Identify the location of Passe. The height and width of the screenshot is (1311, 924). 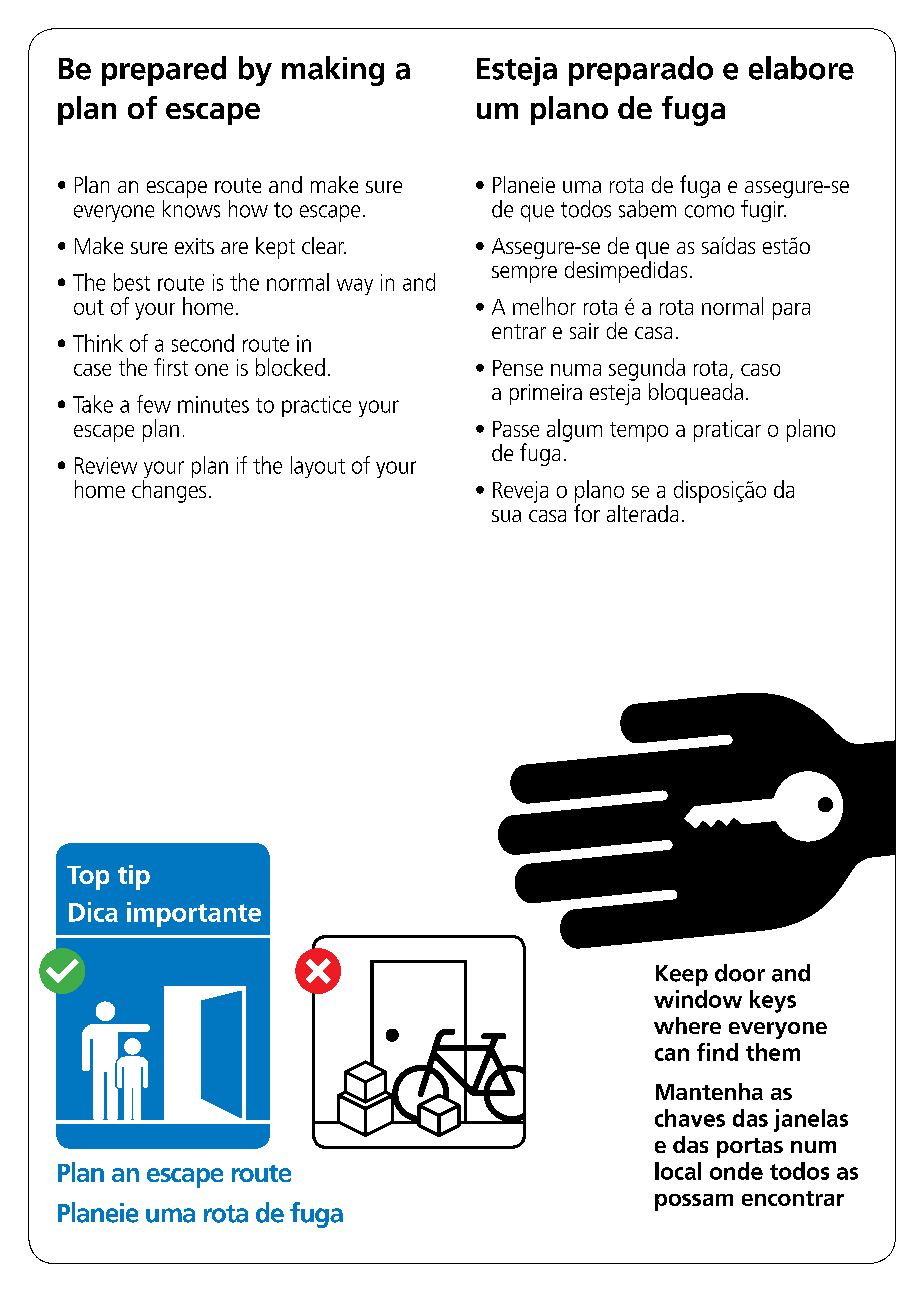
(516, 429).
